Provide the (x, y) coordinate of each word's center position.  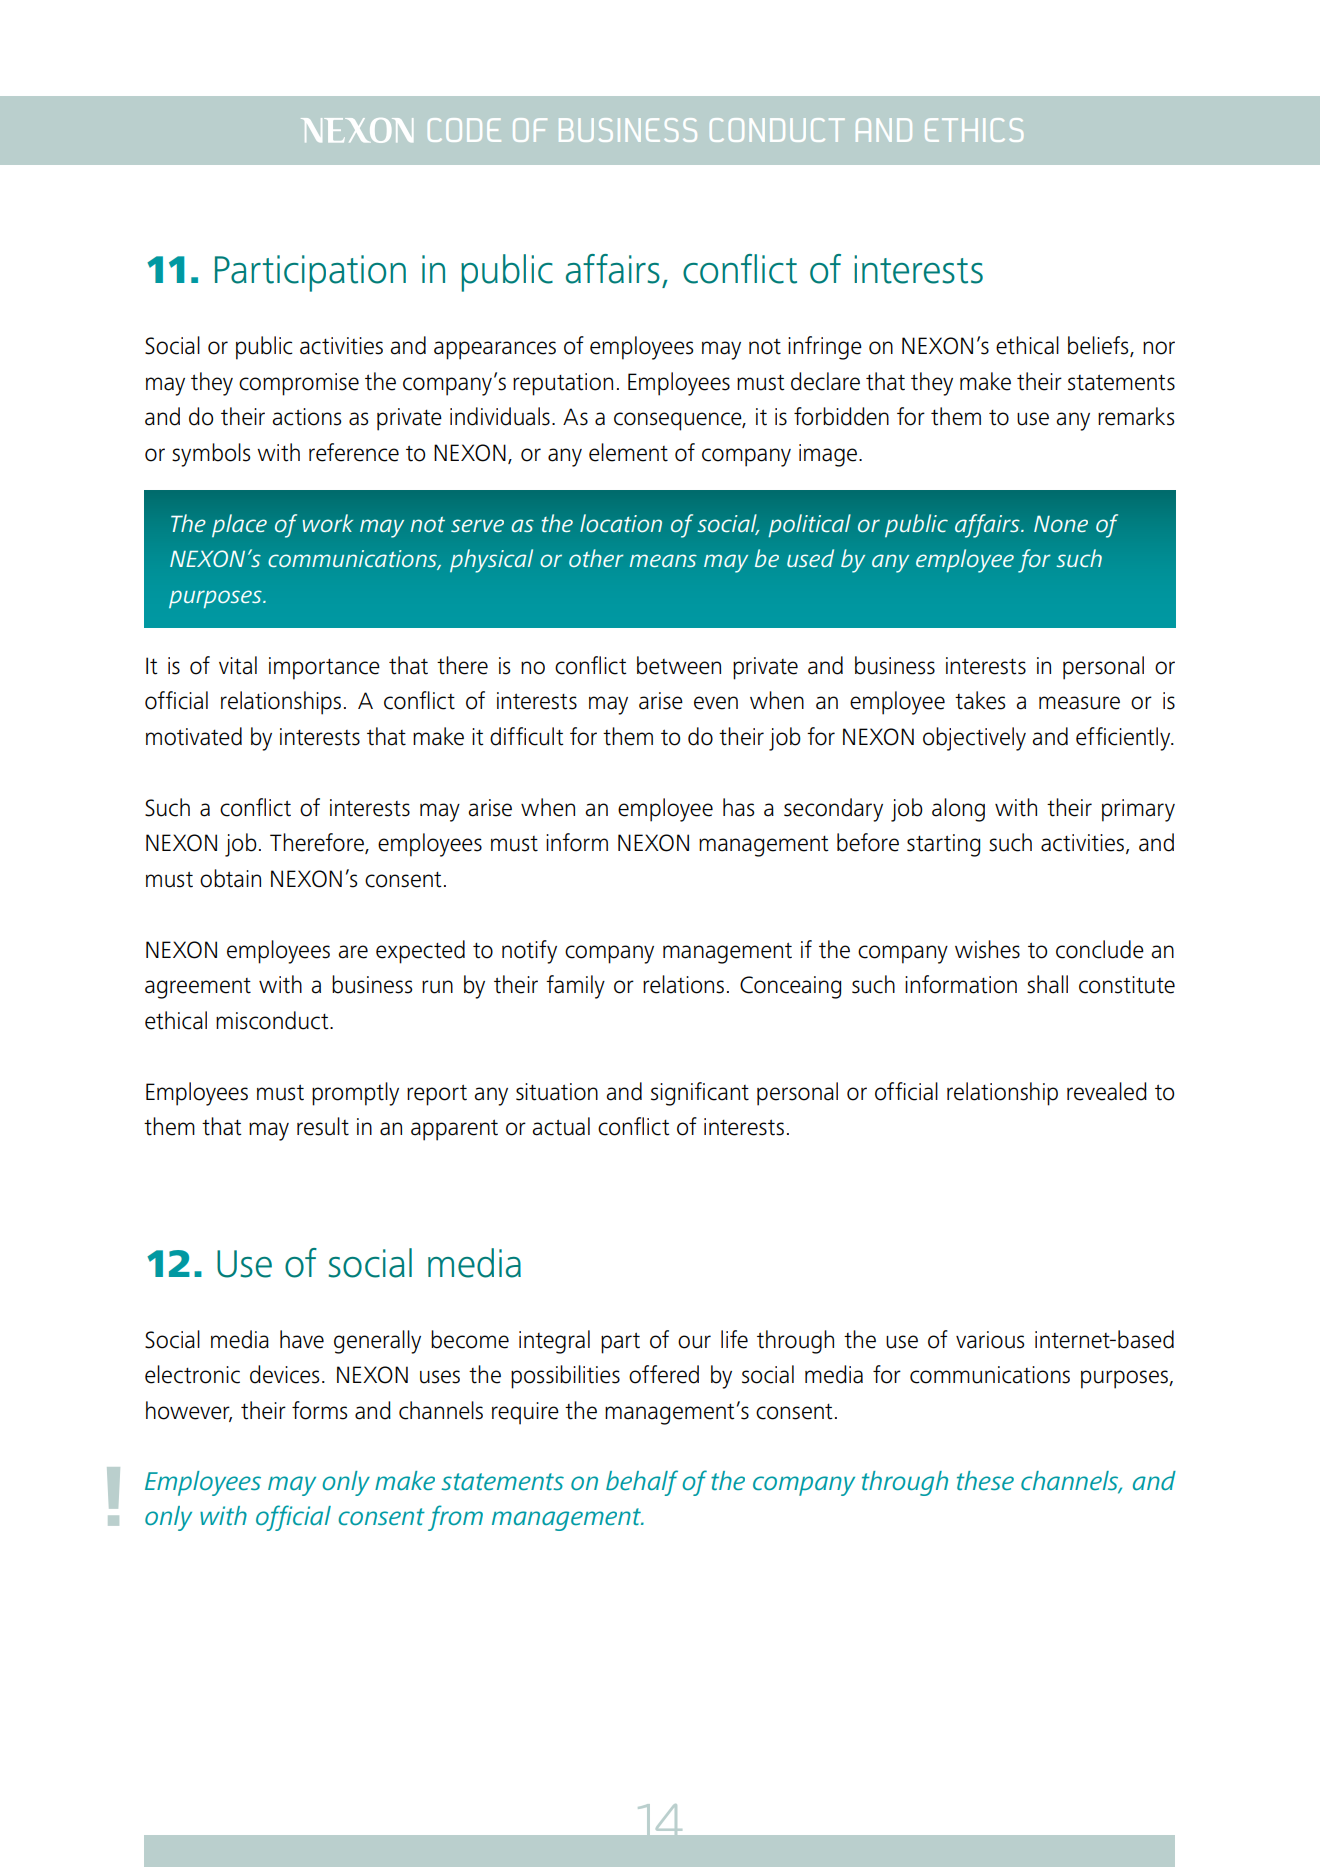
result (323, 1126)
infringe (825, 348)
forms (319, 1410)
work (327, 523)
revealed (1107, 1091)
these (985, 1480)
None (1061, 524)
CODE (464, 130)
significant (700, 1094)
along (958, 810)
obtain (230, 878)
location (621, 523)
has (738, 807)
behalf (642, 1483)
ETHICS (974, 130)
